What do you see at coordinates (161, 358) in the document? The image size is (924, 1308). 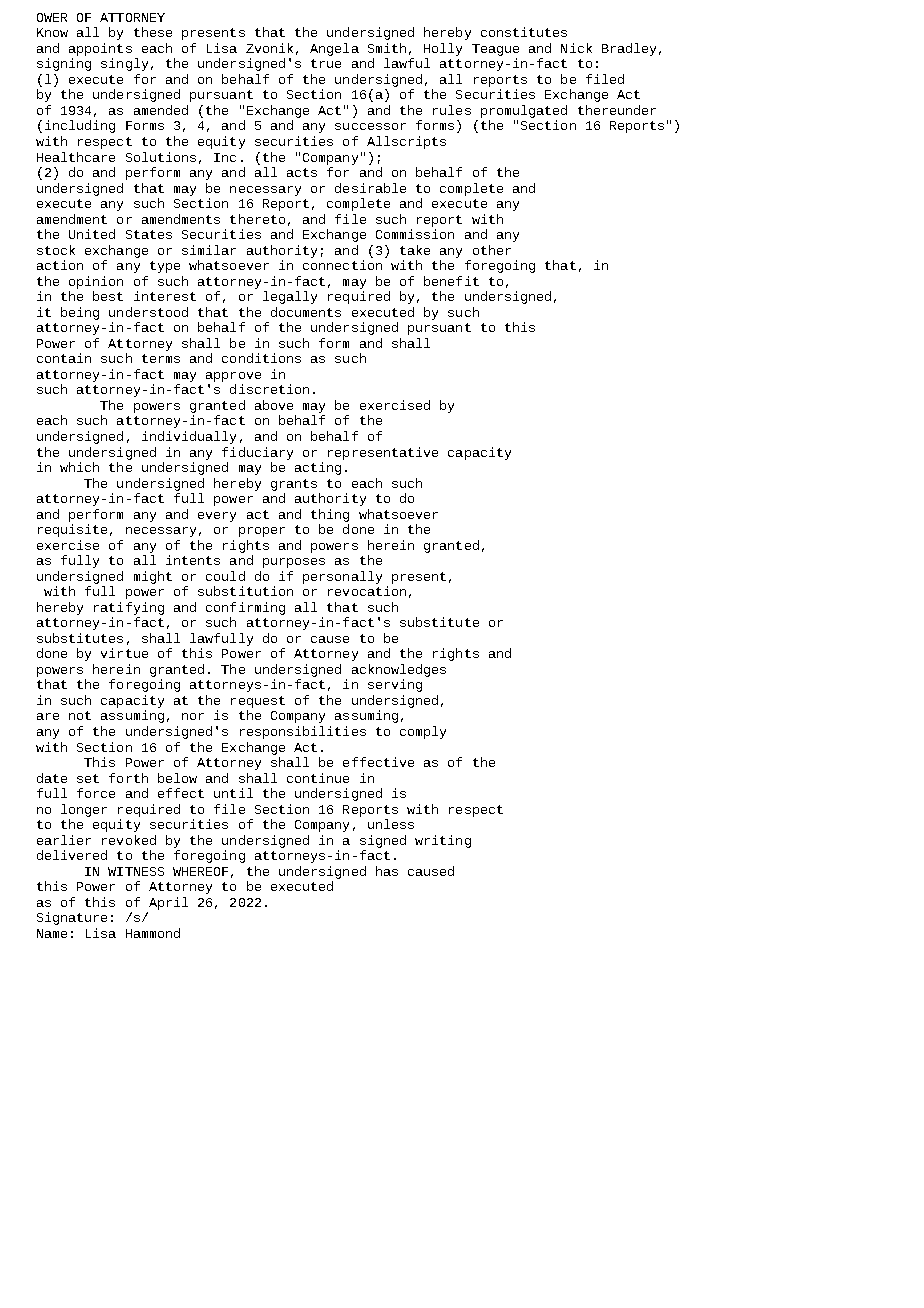 I see `terms` at bounding box center [161, 358].
